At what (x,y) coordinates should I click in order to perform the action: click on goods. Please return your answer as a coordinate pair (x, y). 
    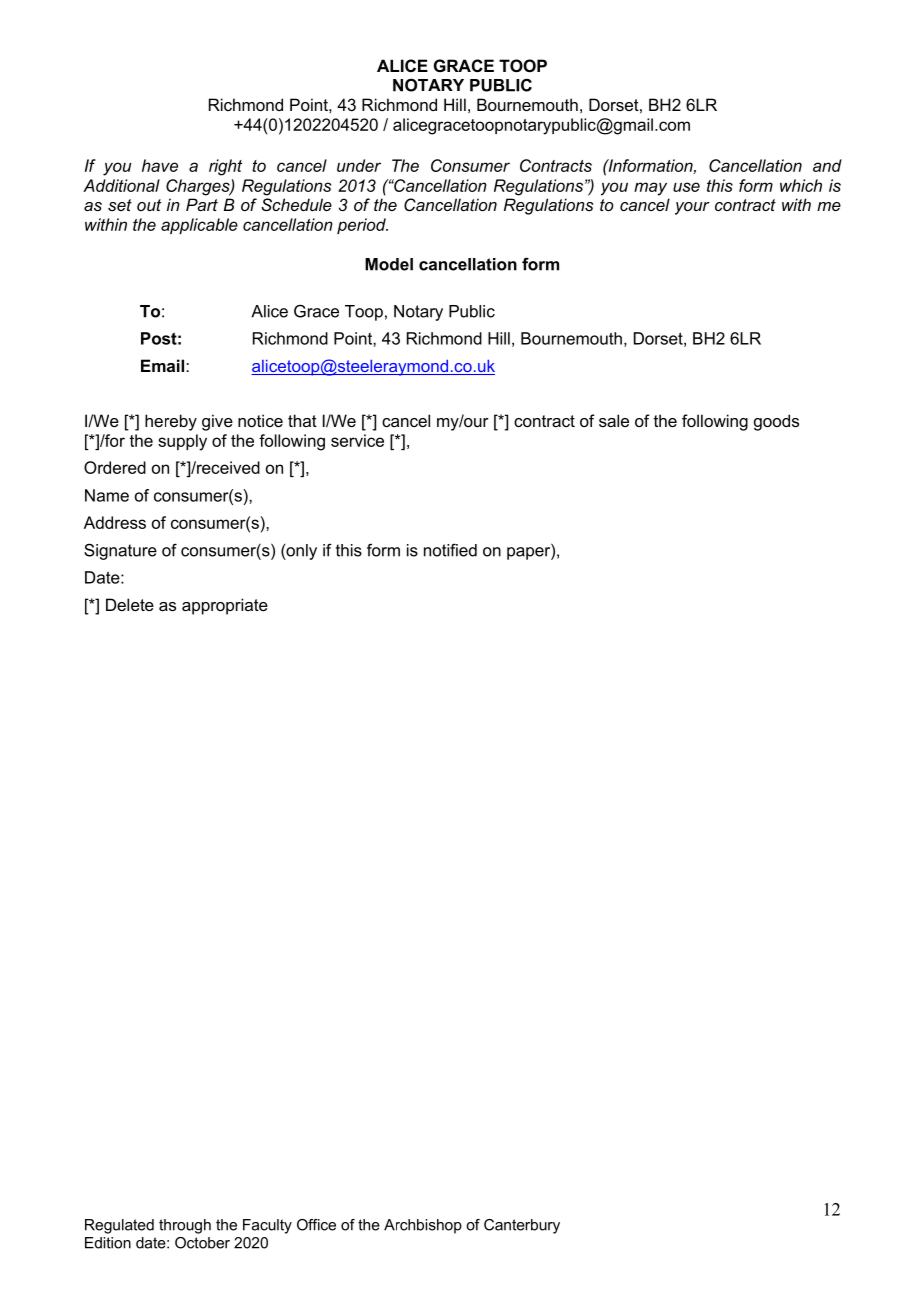
    Looking at the image, I should click on (776, 422).
